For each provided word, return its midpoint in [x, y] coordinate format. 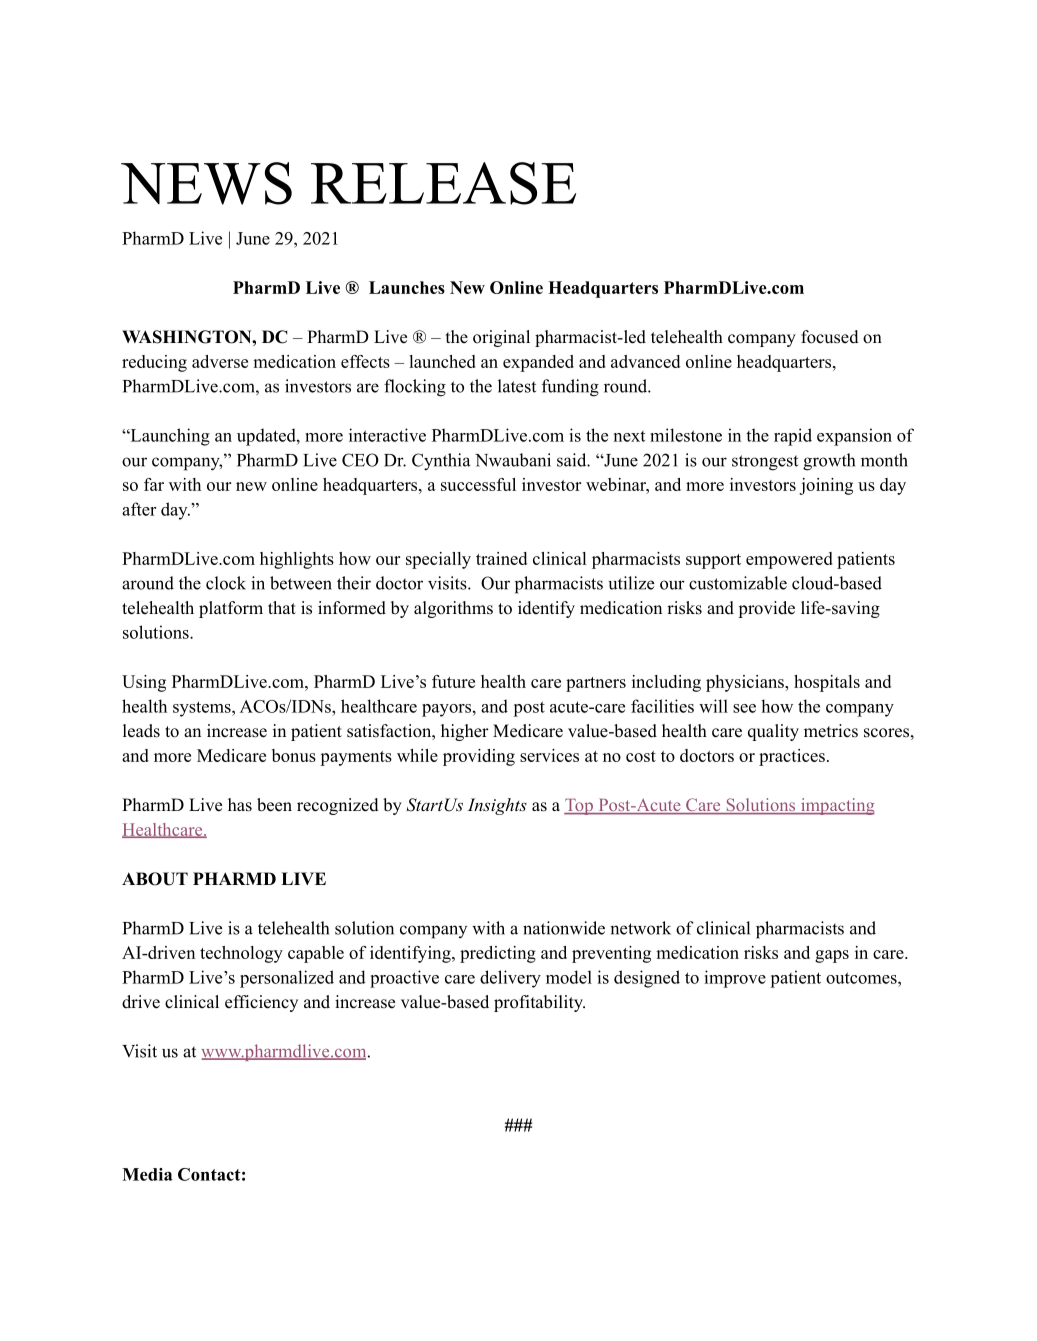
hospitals [827, 683]
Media [147, 1174]
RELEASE [443, 183]
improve [735, 979]
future [453, 681]
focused [830, 337]
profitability [539, 1003]
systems [203, 709]
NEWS [206, 183]
